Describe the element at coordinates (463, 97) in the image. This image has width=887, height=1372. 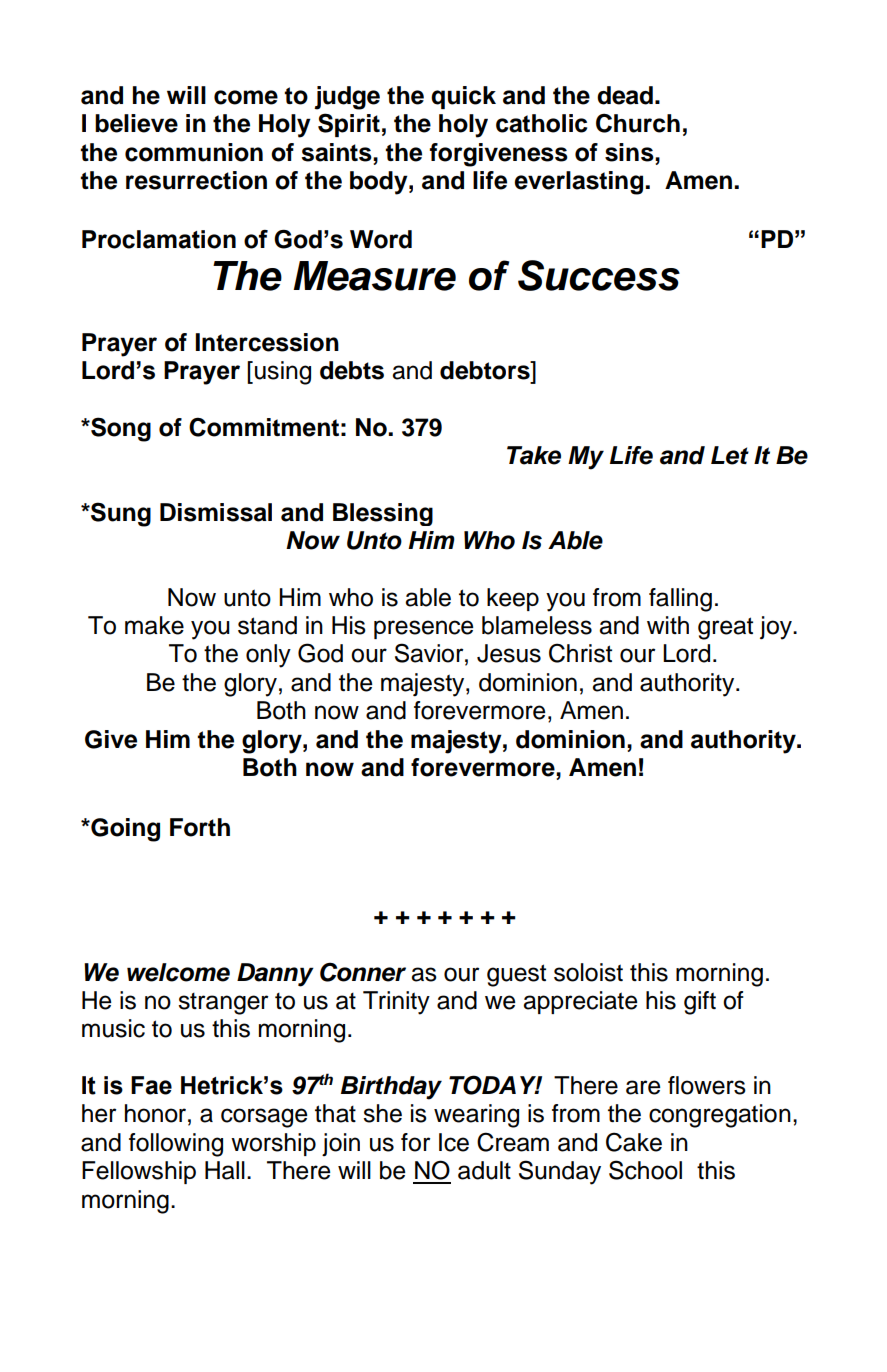
I see `quick` at that location.
